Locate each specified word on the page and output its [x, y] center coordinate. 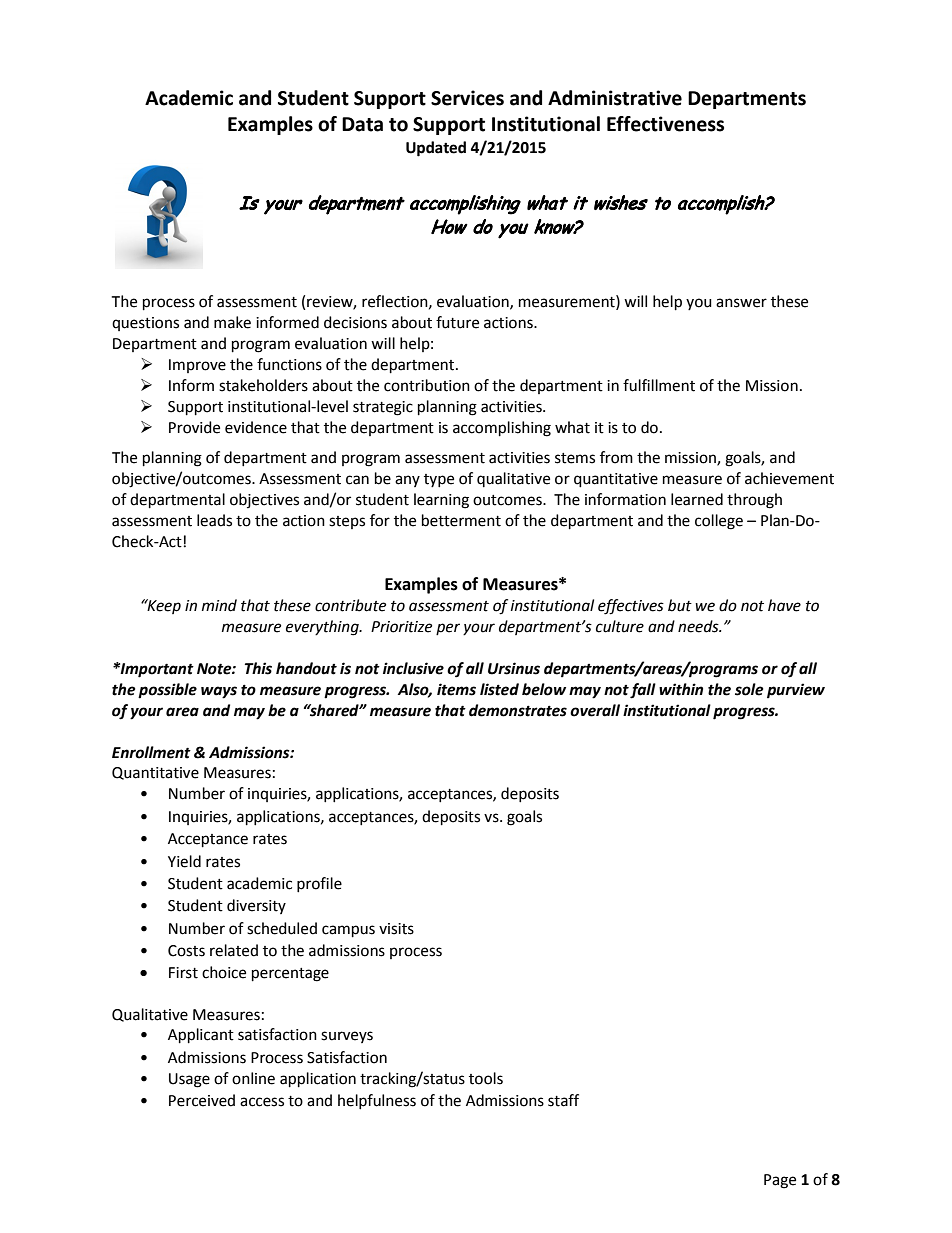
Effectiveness [665, 124]
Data [362, 124]
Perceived [202, 1100]
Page [780, 1181]
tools [486, 1078]
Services [467, 98]
